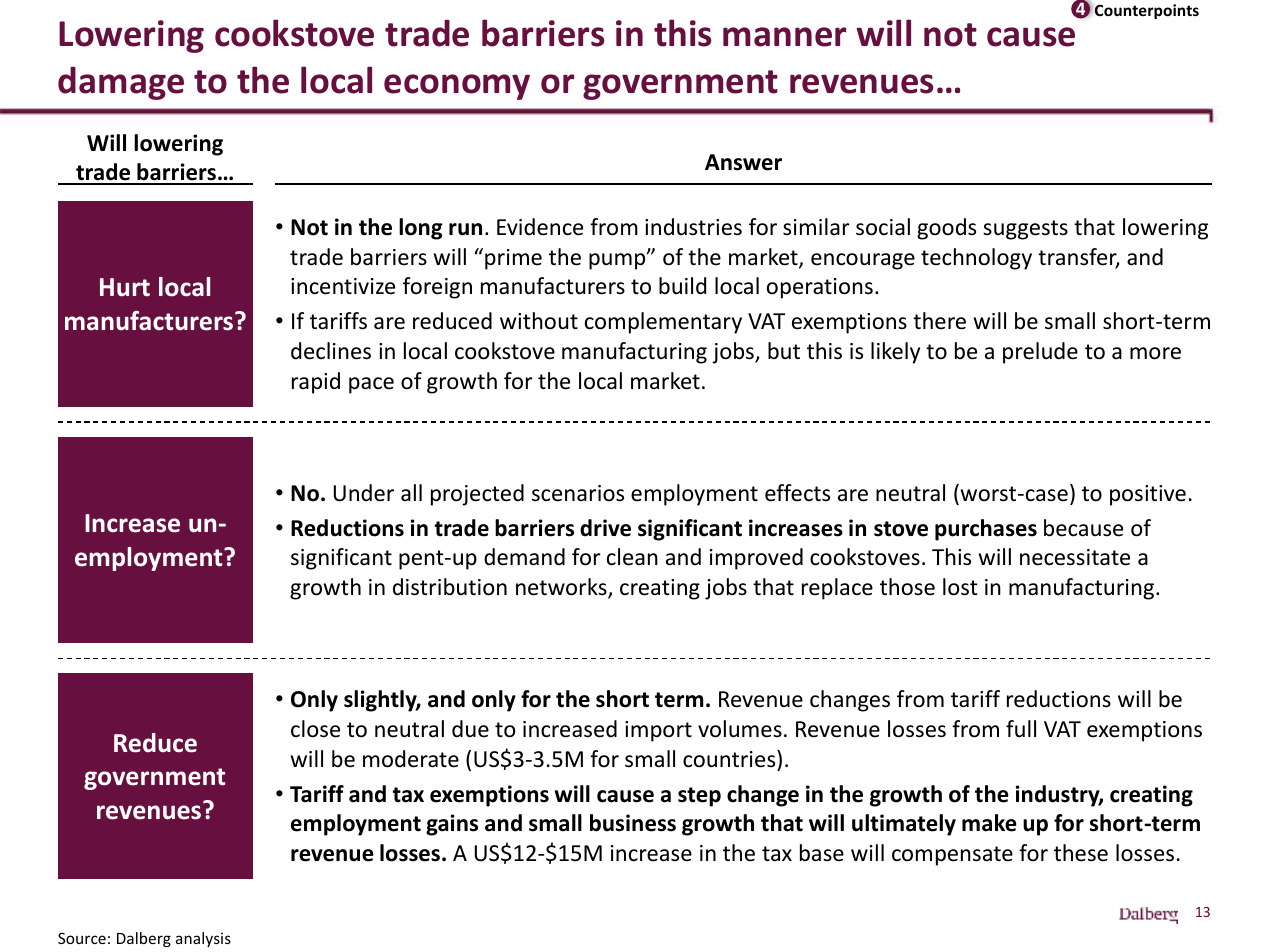  I want to click on close, so click(315, 729).
